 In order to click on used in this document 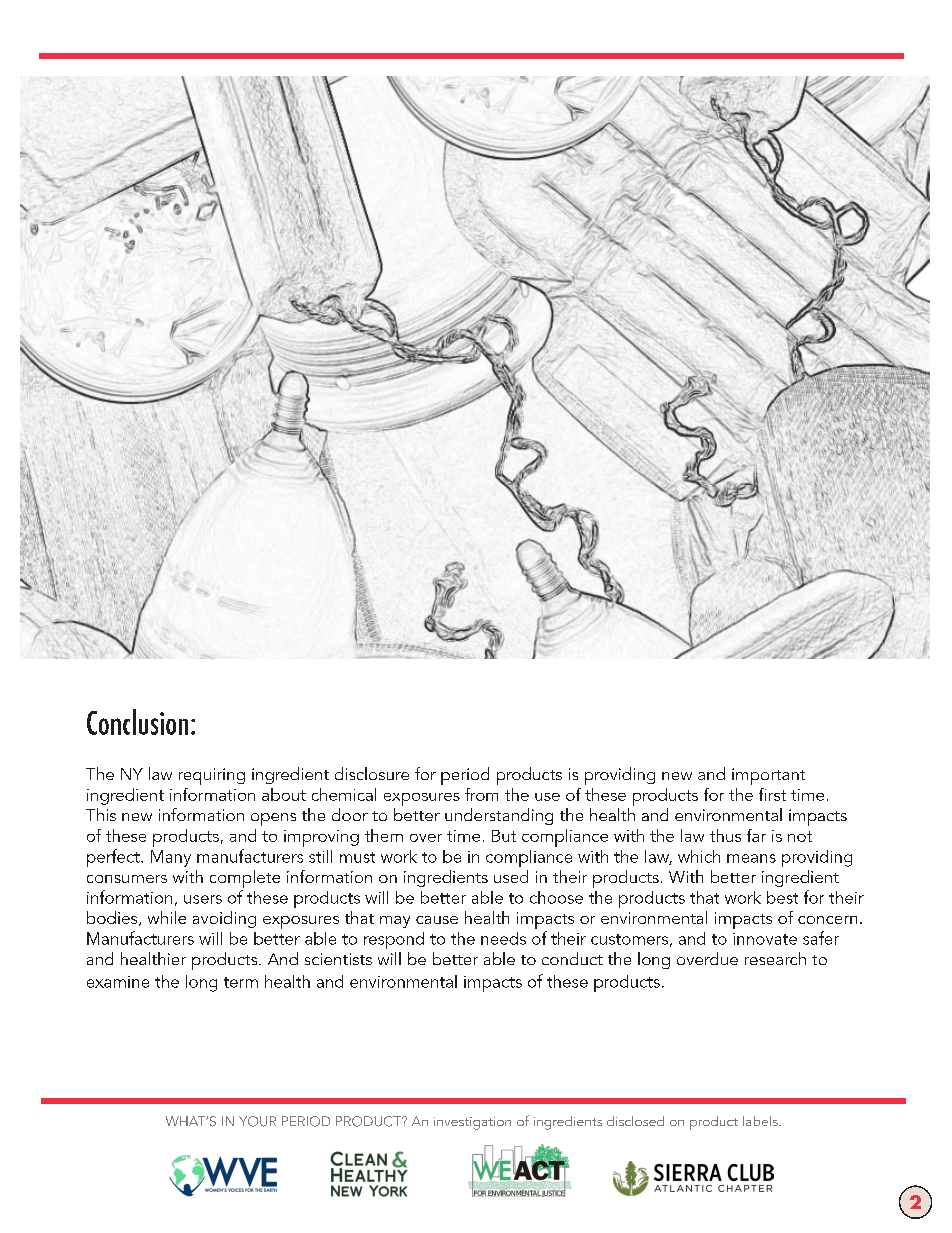, I will do `click(511, 876)`.
